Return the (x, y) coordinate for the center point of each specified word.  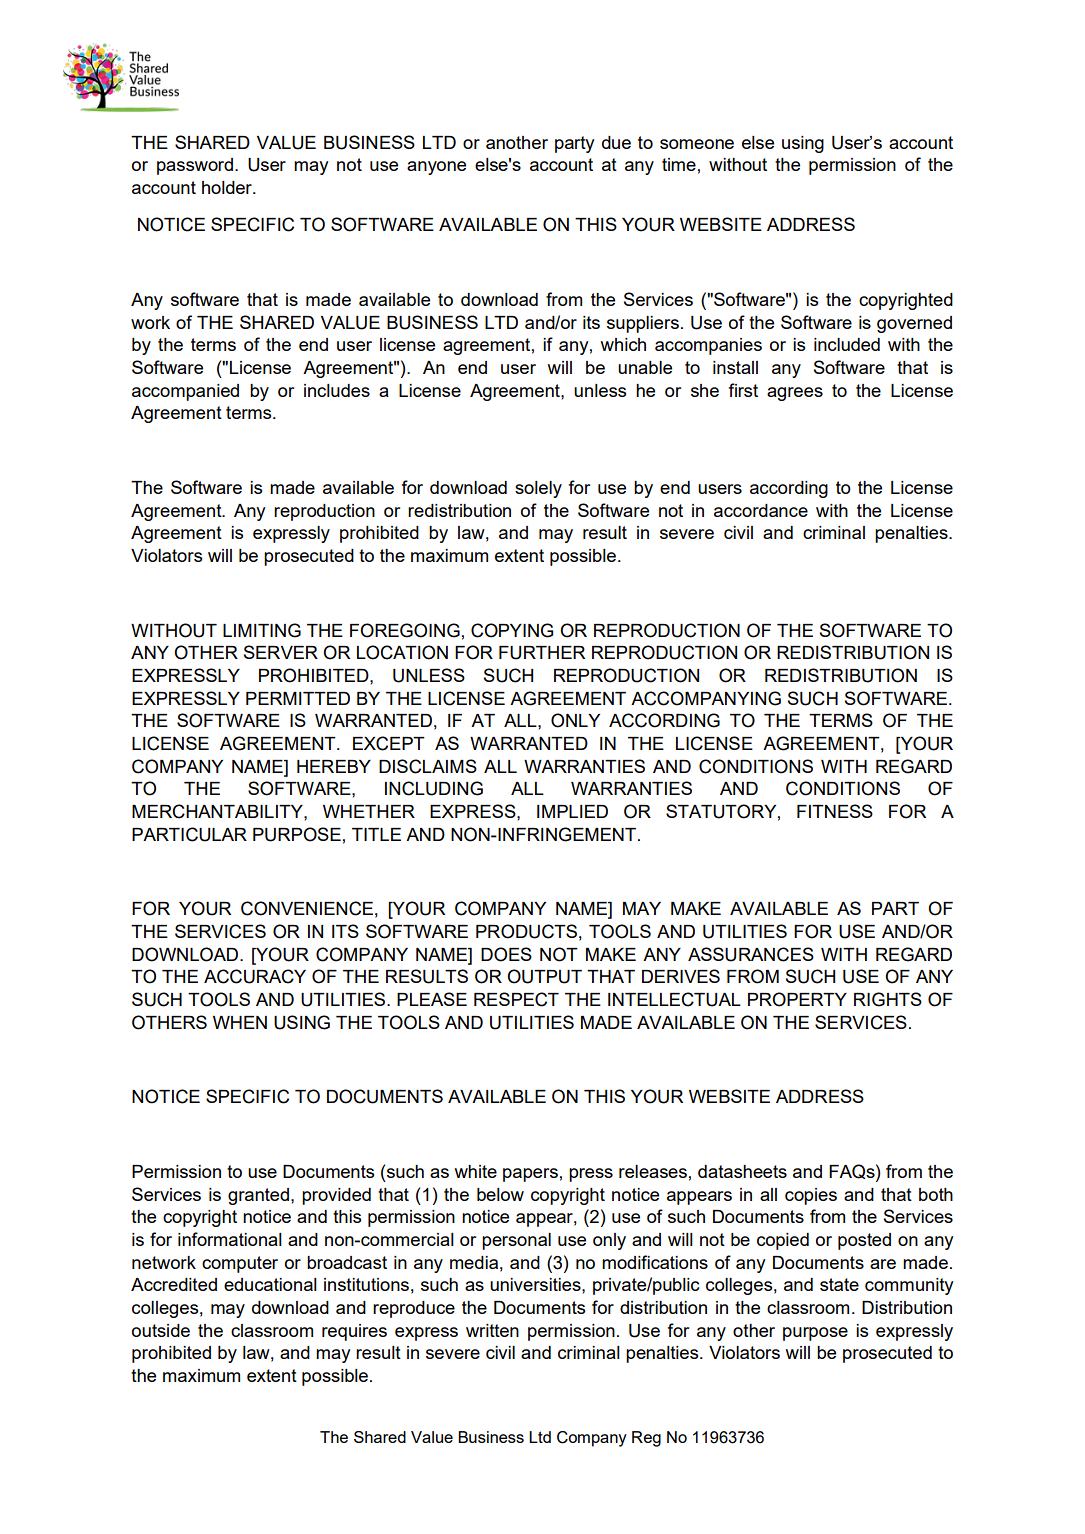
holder (228, 187)
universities (536, 1284)
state (839, 1284)
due (616, 142)
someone (697, 144)
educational (270, 1284)
